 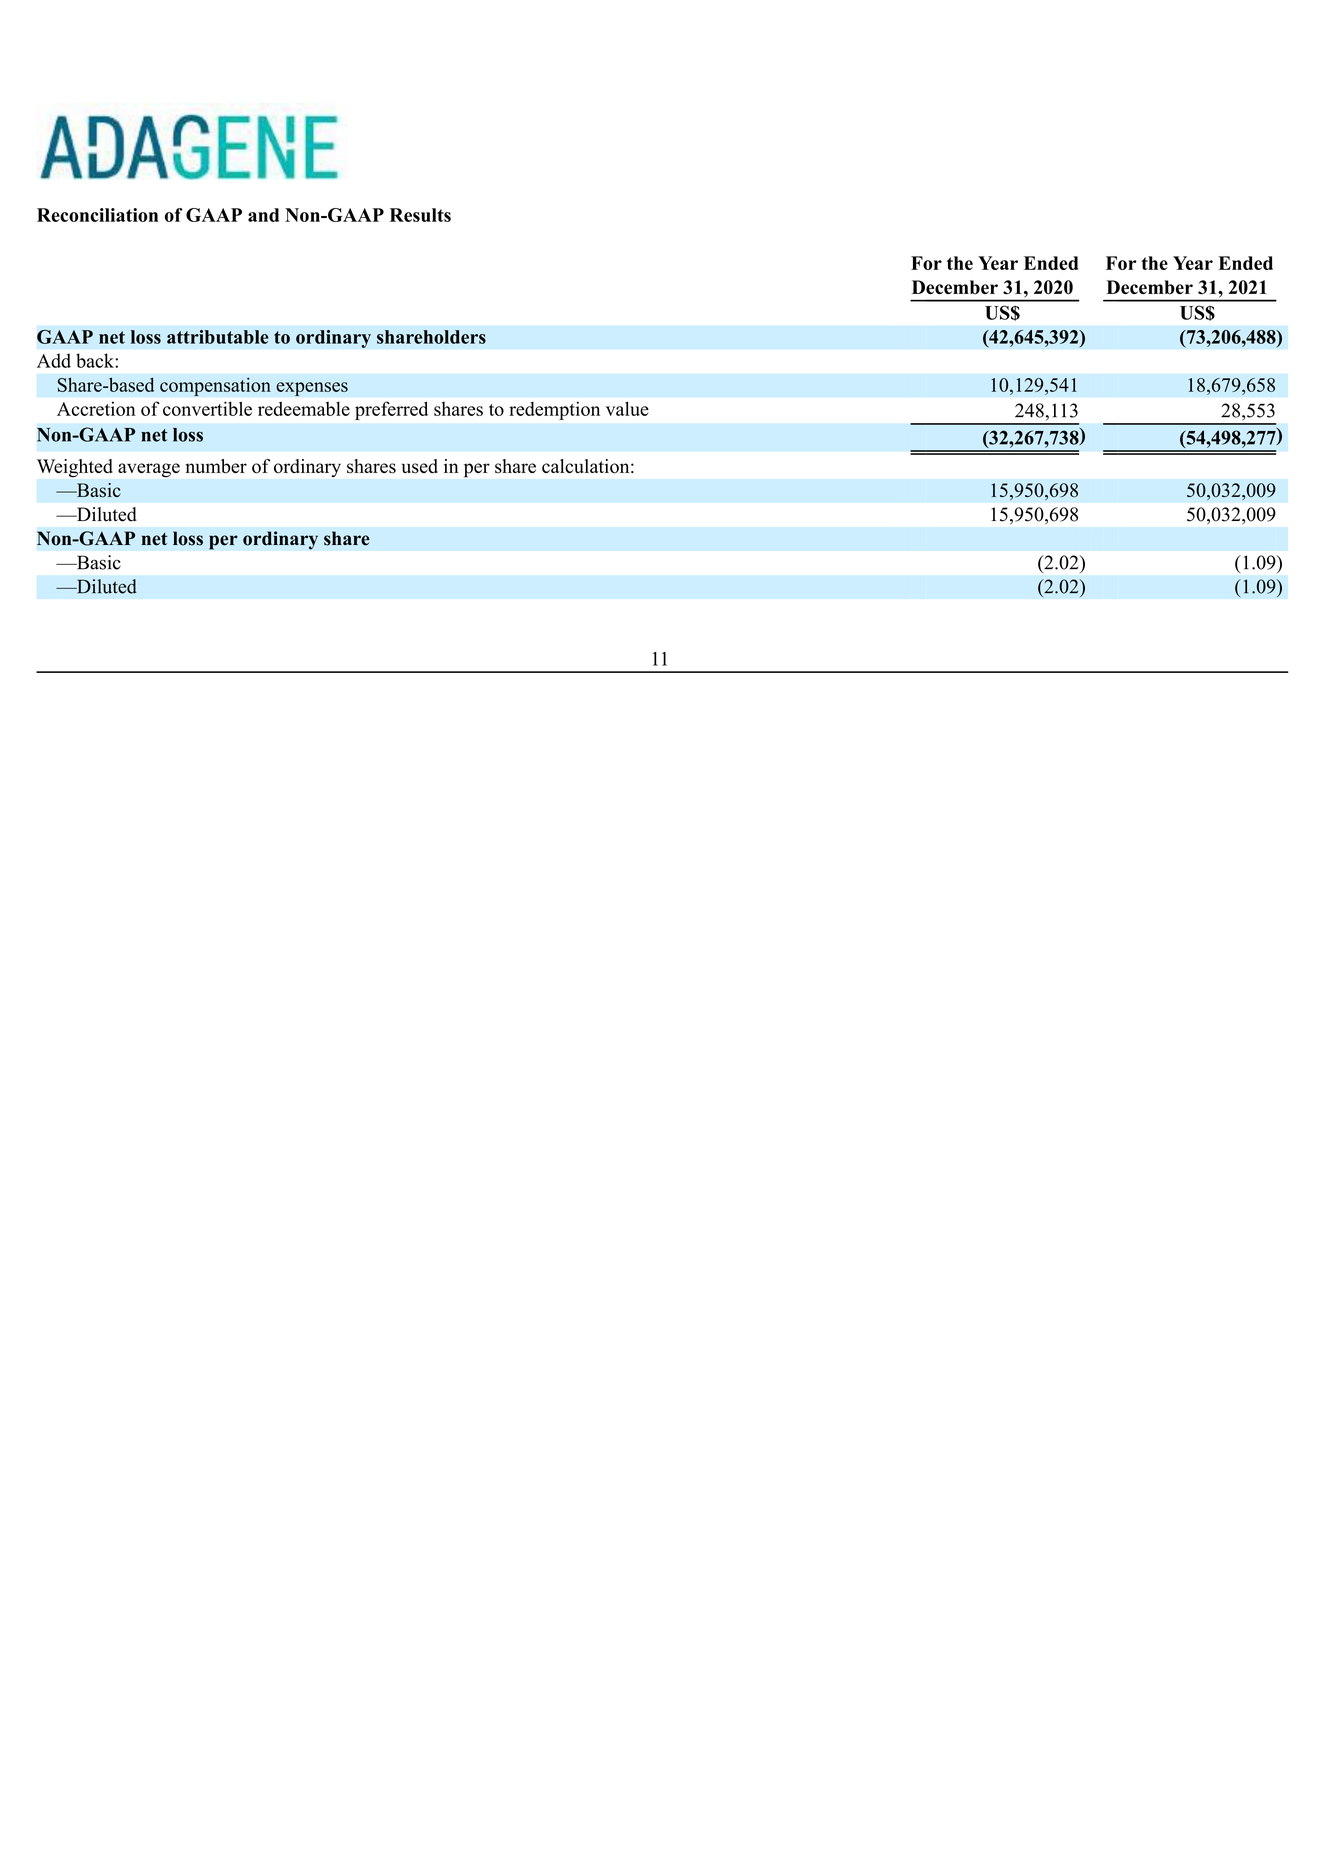 What do you see at coordinates (263, 215) in the screenshot?
I see `and` at bounding box center [263, 215].
